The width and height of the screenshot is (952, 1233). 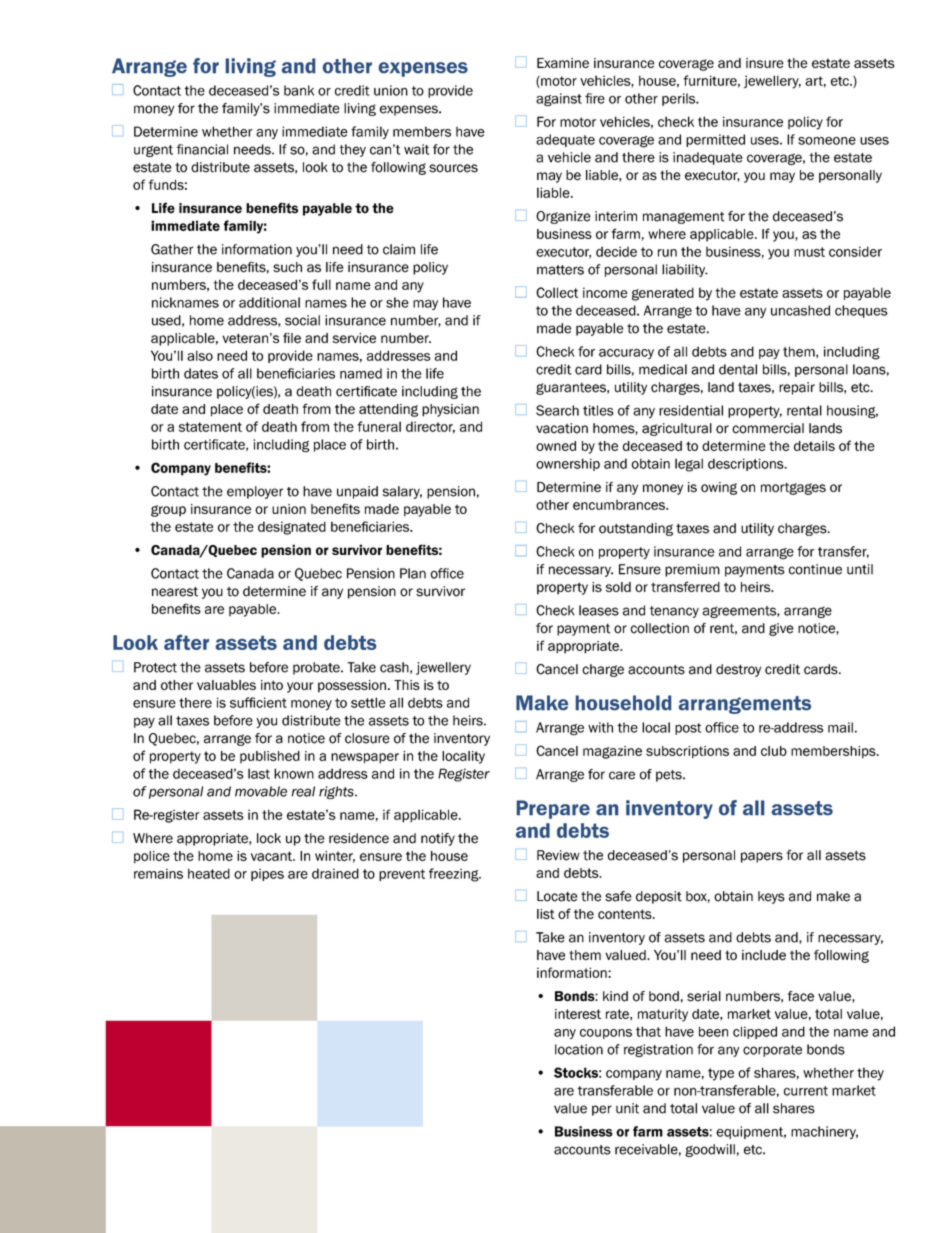 What do you see at coordinates (267, 874) in the screenshot?
I see `pipes` at bounding box center [267, 874].
